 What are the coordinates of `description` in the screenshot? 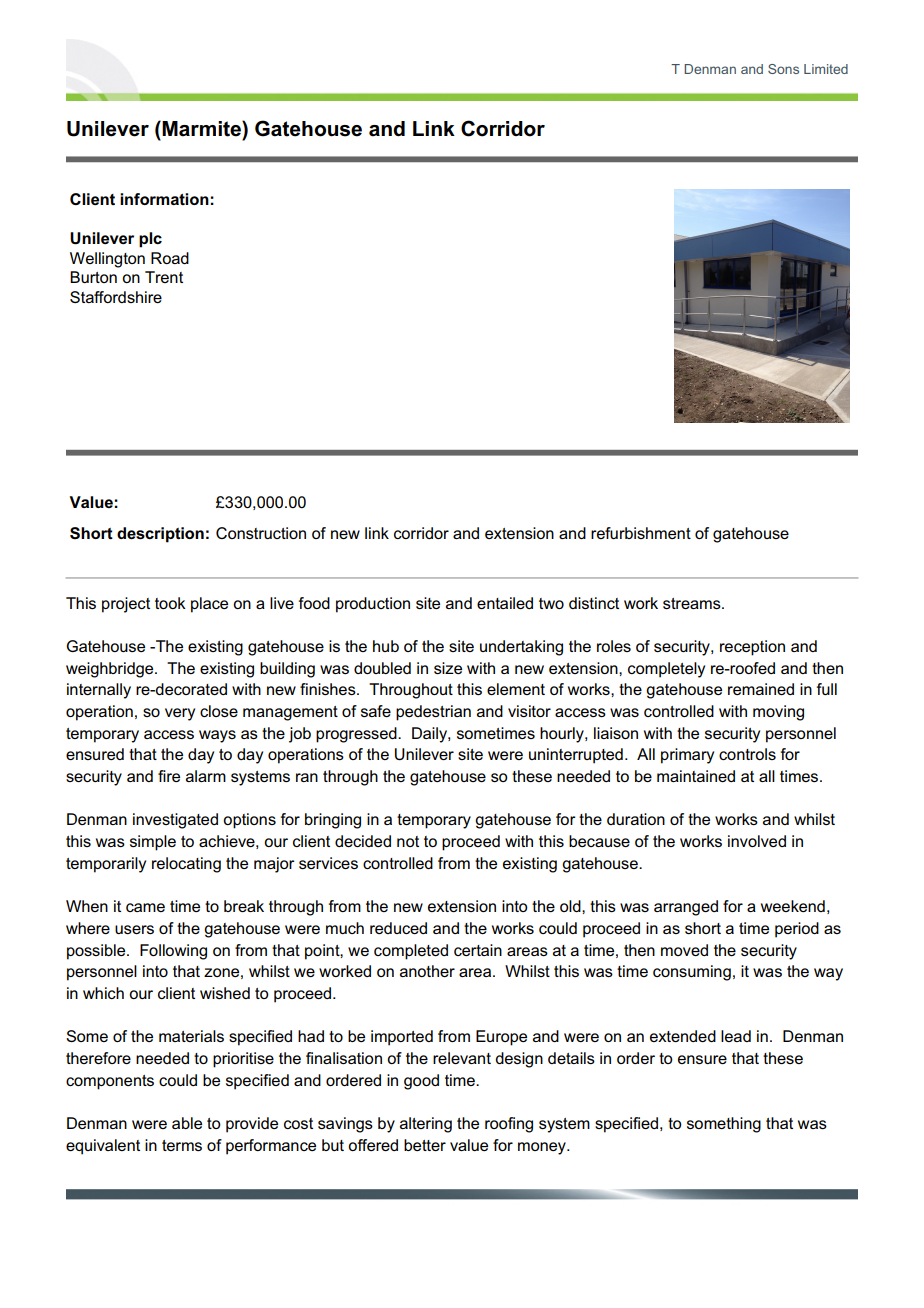 It's located at (160, 535).
